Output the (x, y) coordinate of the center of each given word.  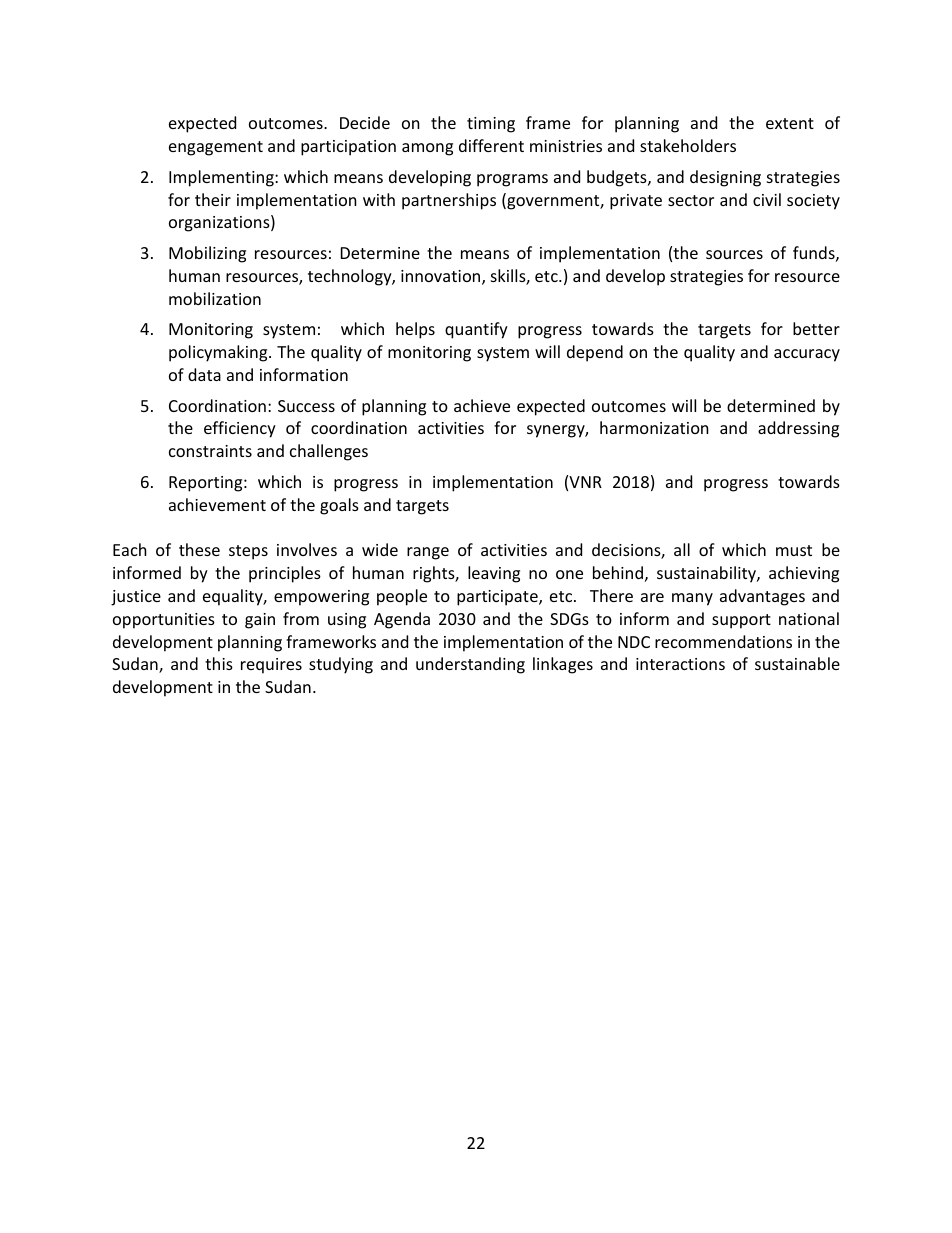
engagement (216, 148)
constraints (210, 451)
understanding (470, 665)
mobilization (215, 298)
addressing (798, 429)
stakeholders (688, 145)
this (219, 663)
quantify (476, 330)
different (491, 145)
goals (339, 506)
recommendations (723, 641)
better (816, 328)
